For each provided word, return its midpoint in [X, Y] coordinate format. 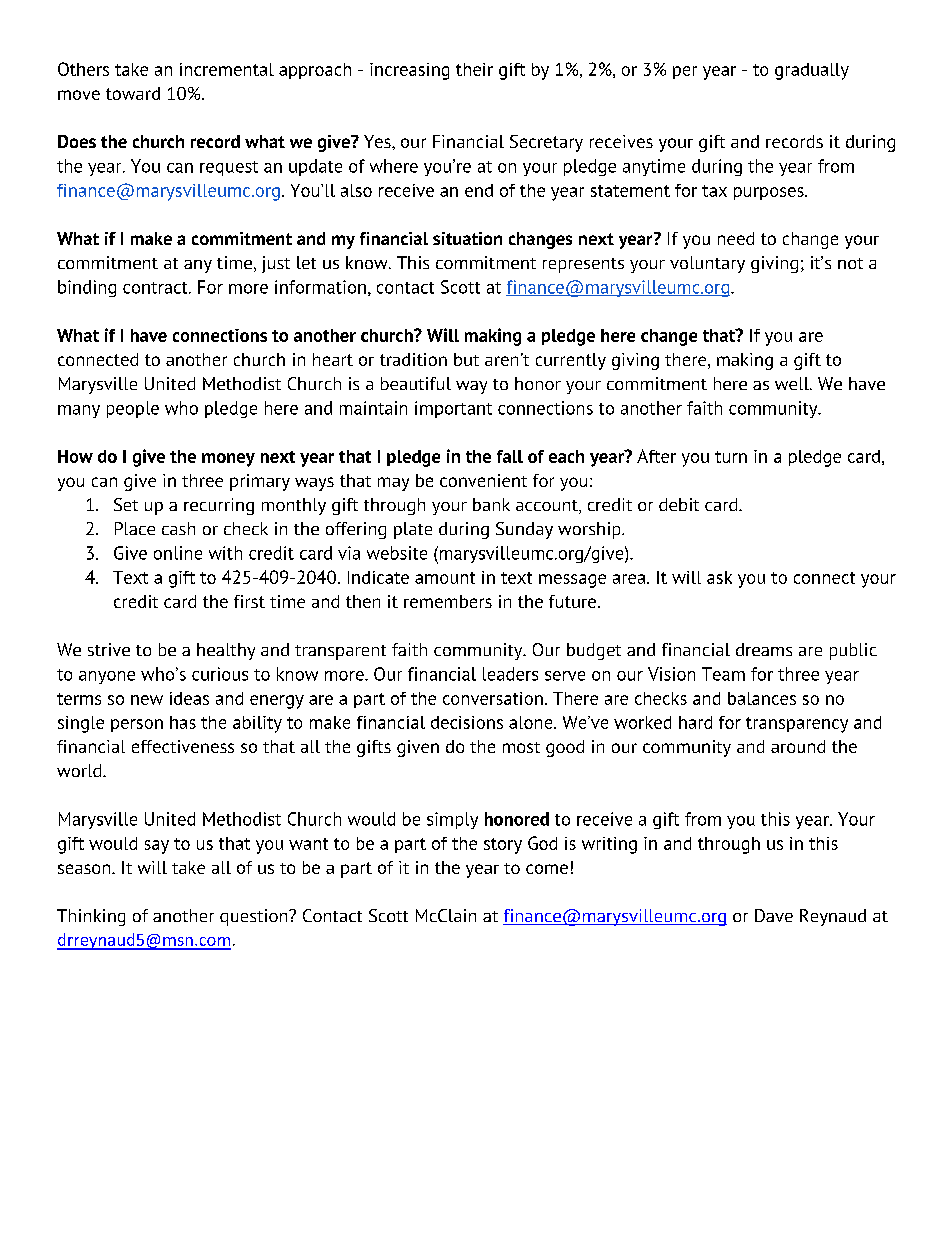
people [133, 409]
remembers [448, 601]
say [157, 847]
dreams [764, 649]
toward [133, 93]
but [466, 359]
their [474, 69]
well [793, 383]
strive [109, 649]
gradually [812, 71]
